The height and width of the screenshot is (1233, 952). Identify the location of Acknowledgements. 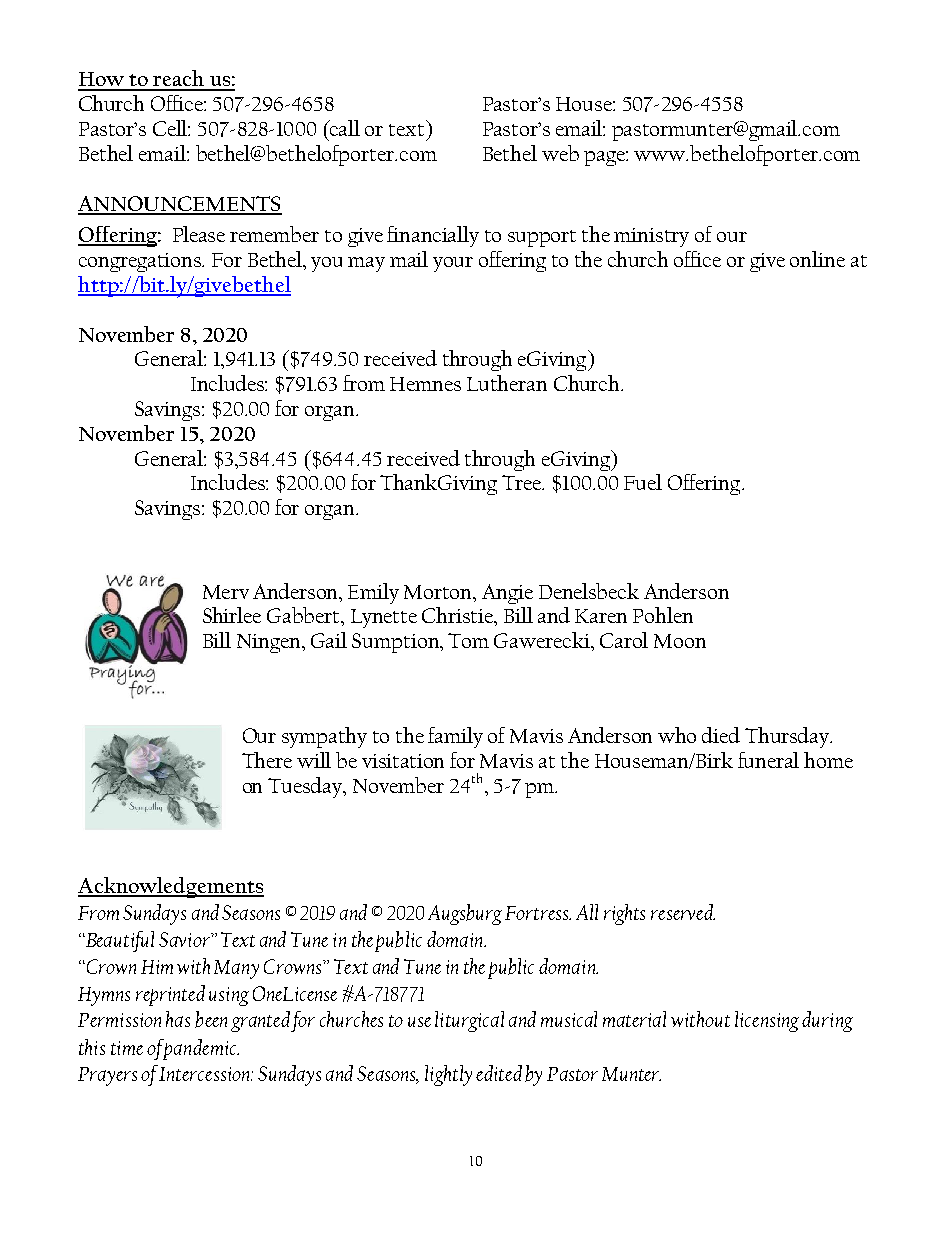
(171, 887).
